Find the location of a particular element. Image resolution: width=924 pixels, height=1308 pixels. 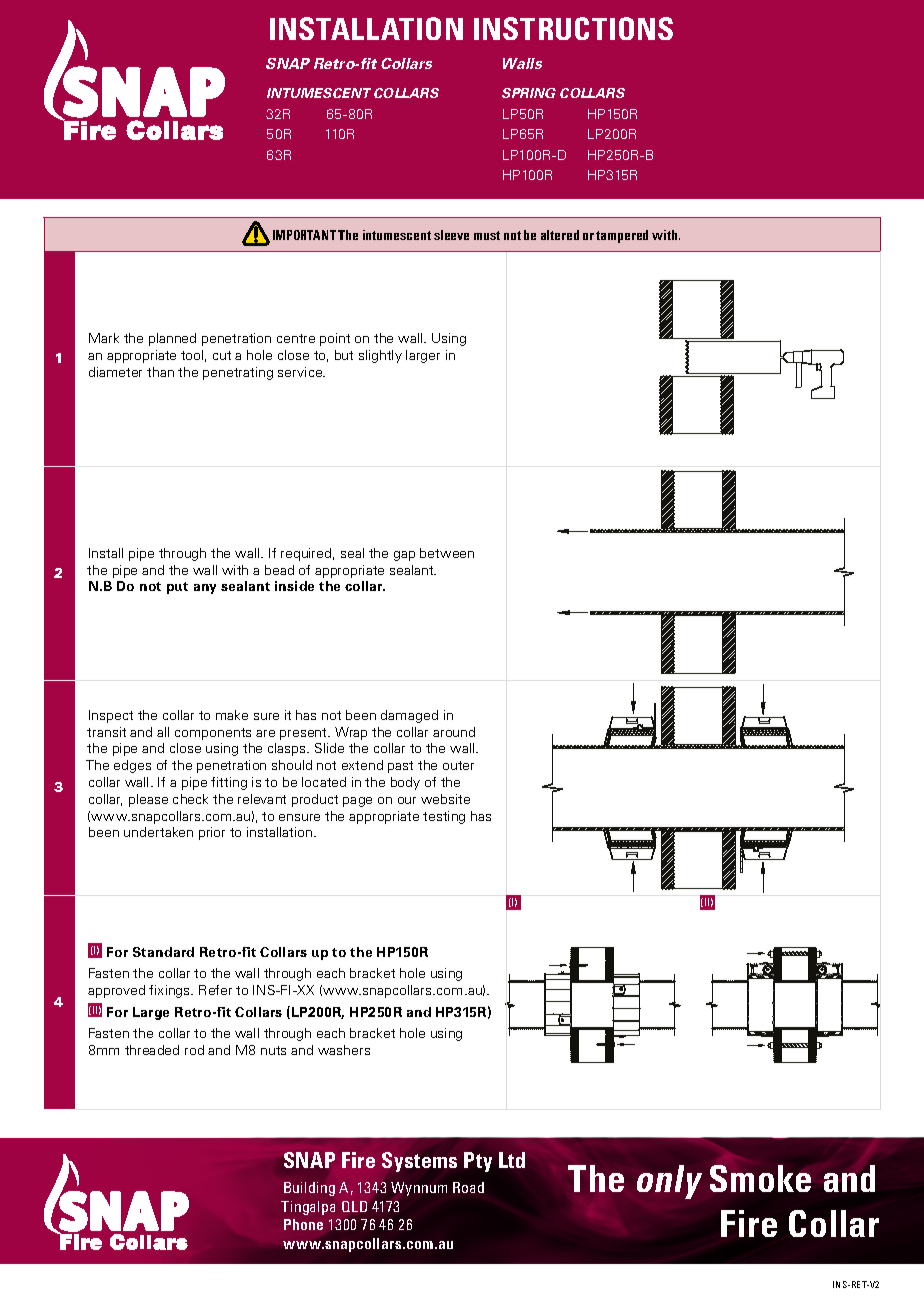

IMPORTANT is located at coordinates (304, 235).
